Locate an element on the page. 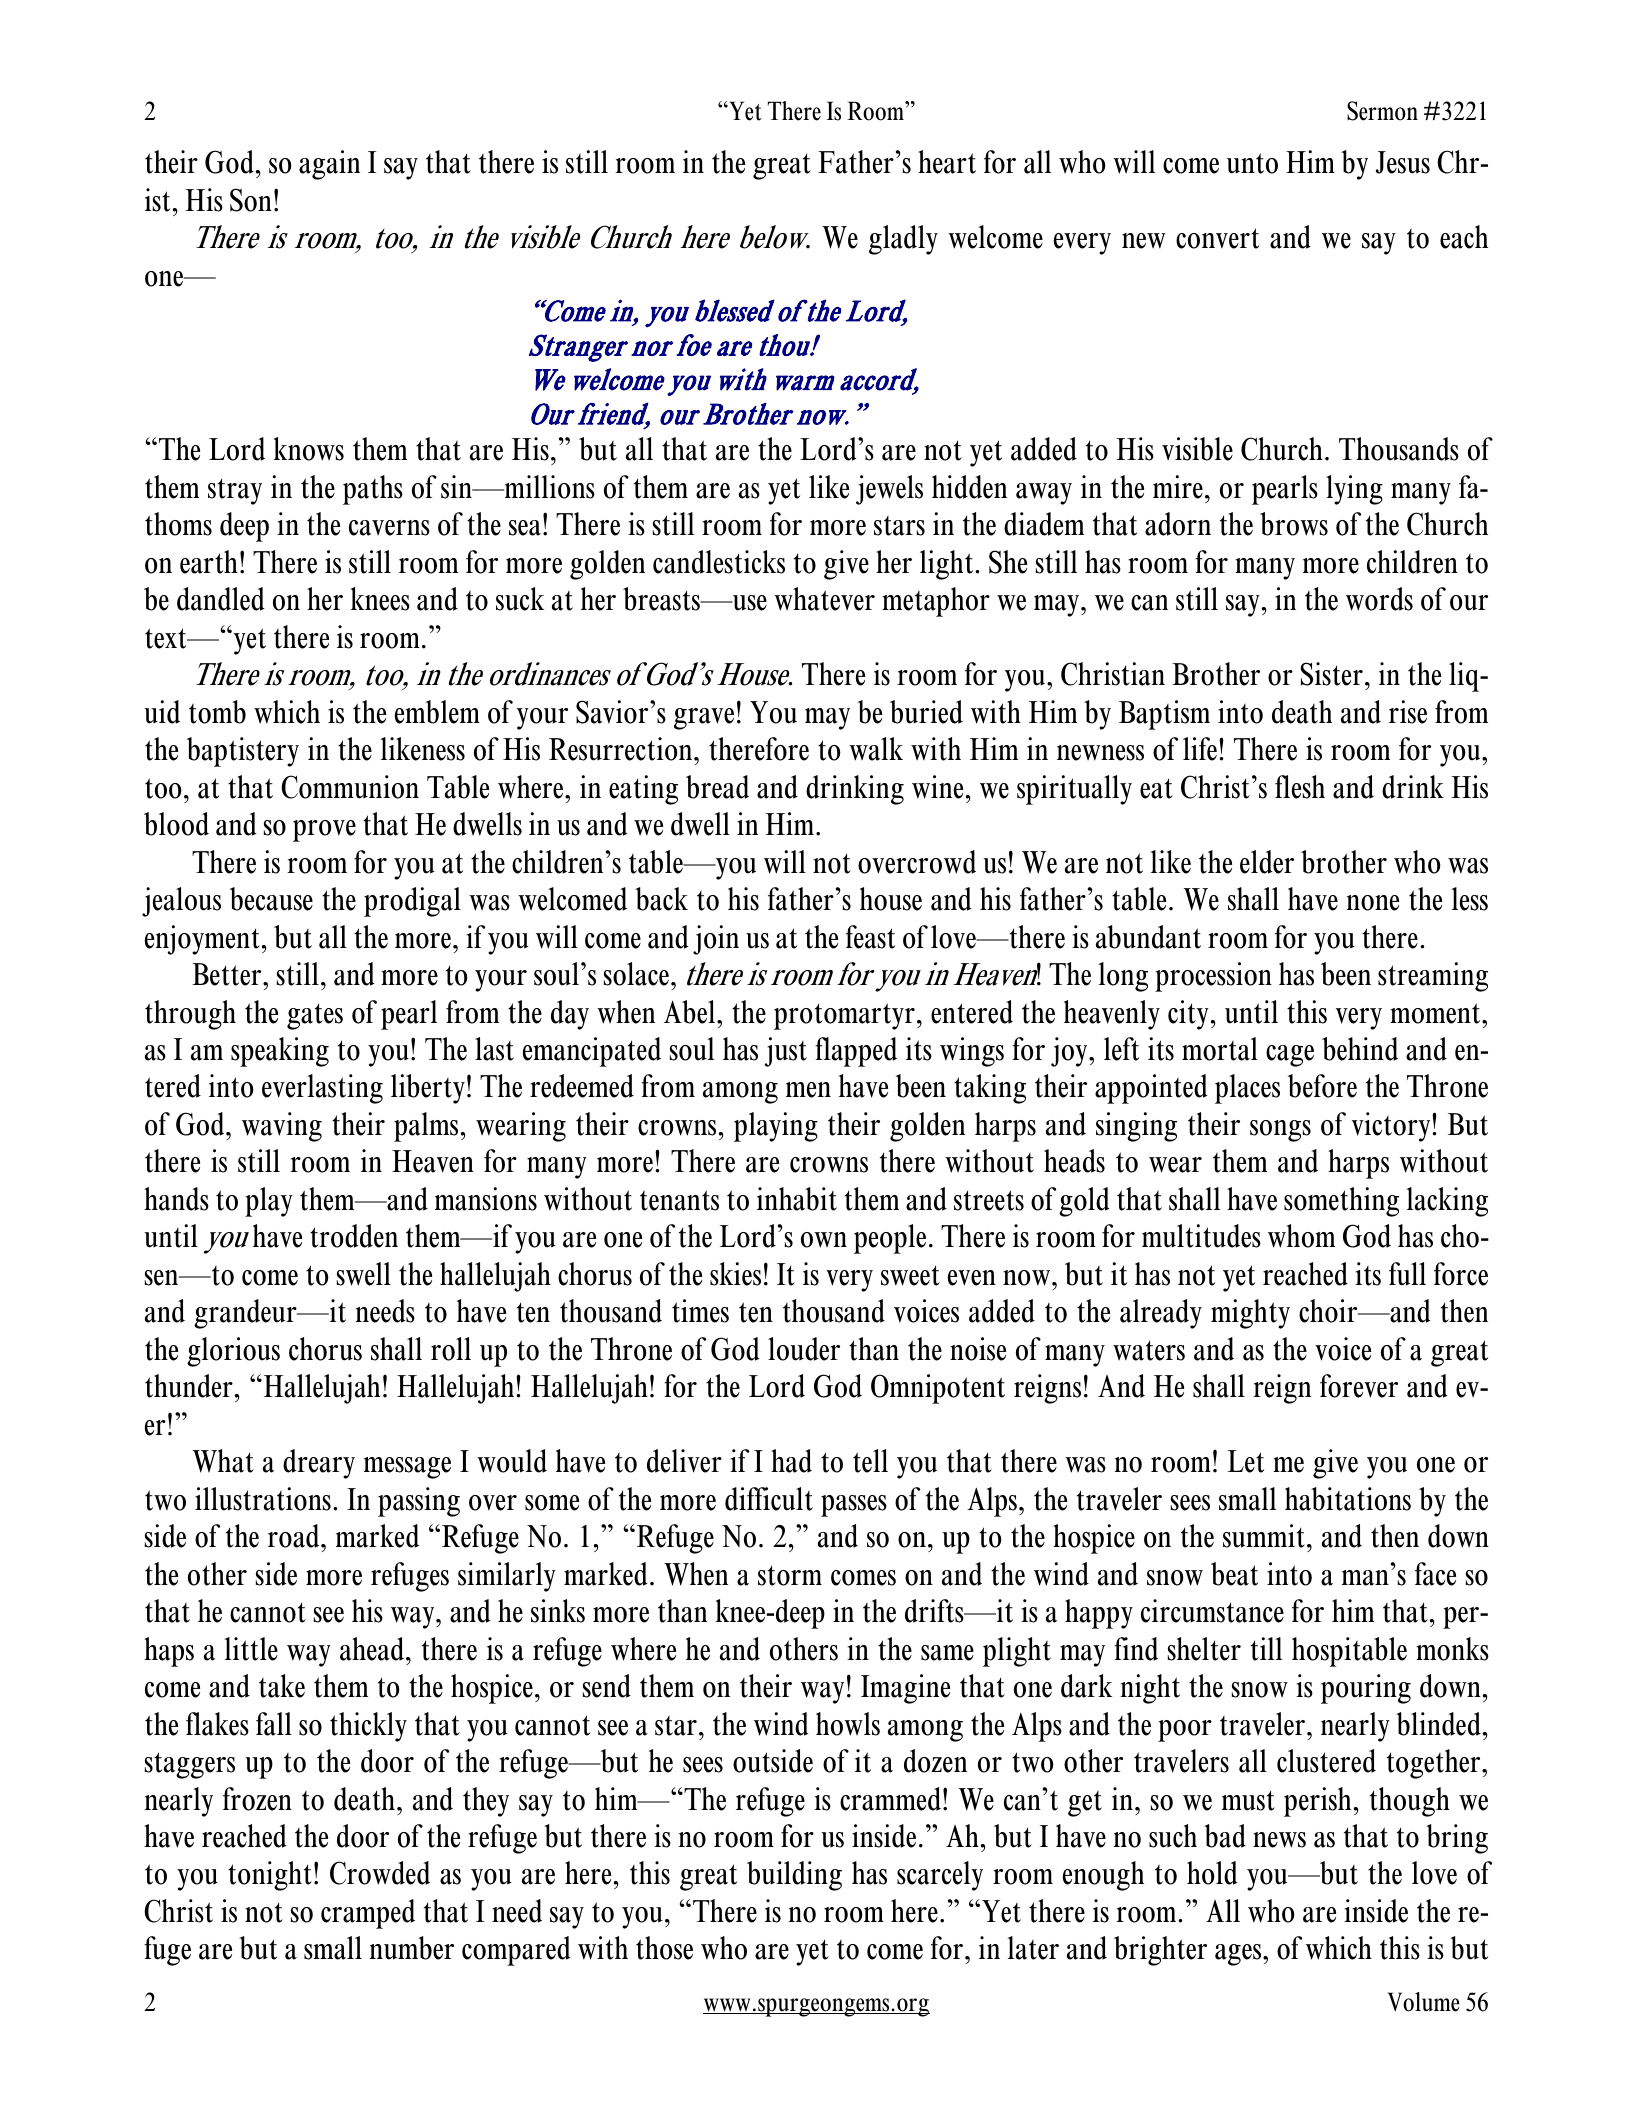  heart is located at coordinates (947, 162).
